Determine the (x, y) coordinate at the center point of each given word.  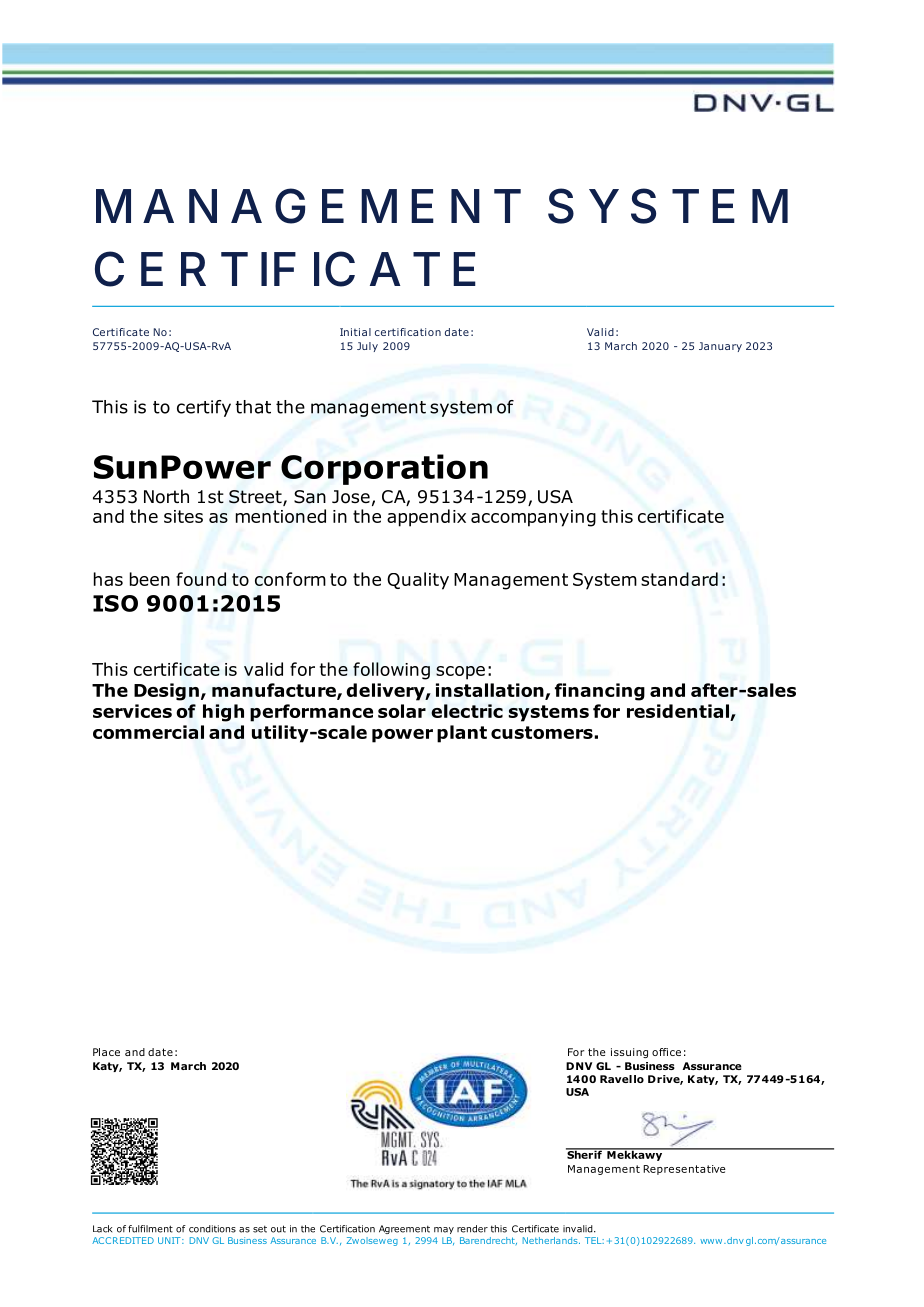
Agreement (404, 1229)
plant (462, 734)
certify (204, 408)
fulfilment (150, 1229)
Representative (684, 1170)
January (720, 347)
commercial (148, 732)
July (367, 347)
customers (542, 732)
